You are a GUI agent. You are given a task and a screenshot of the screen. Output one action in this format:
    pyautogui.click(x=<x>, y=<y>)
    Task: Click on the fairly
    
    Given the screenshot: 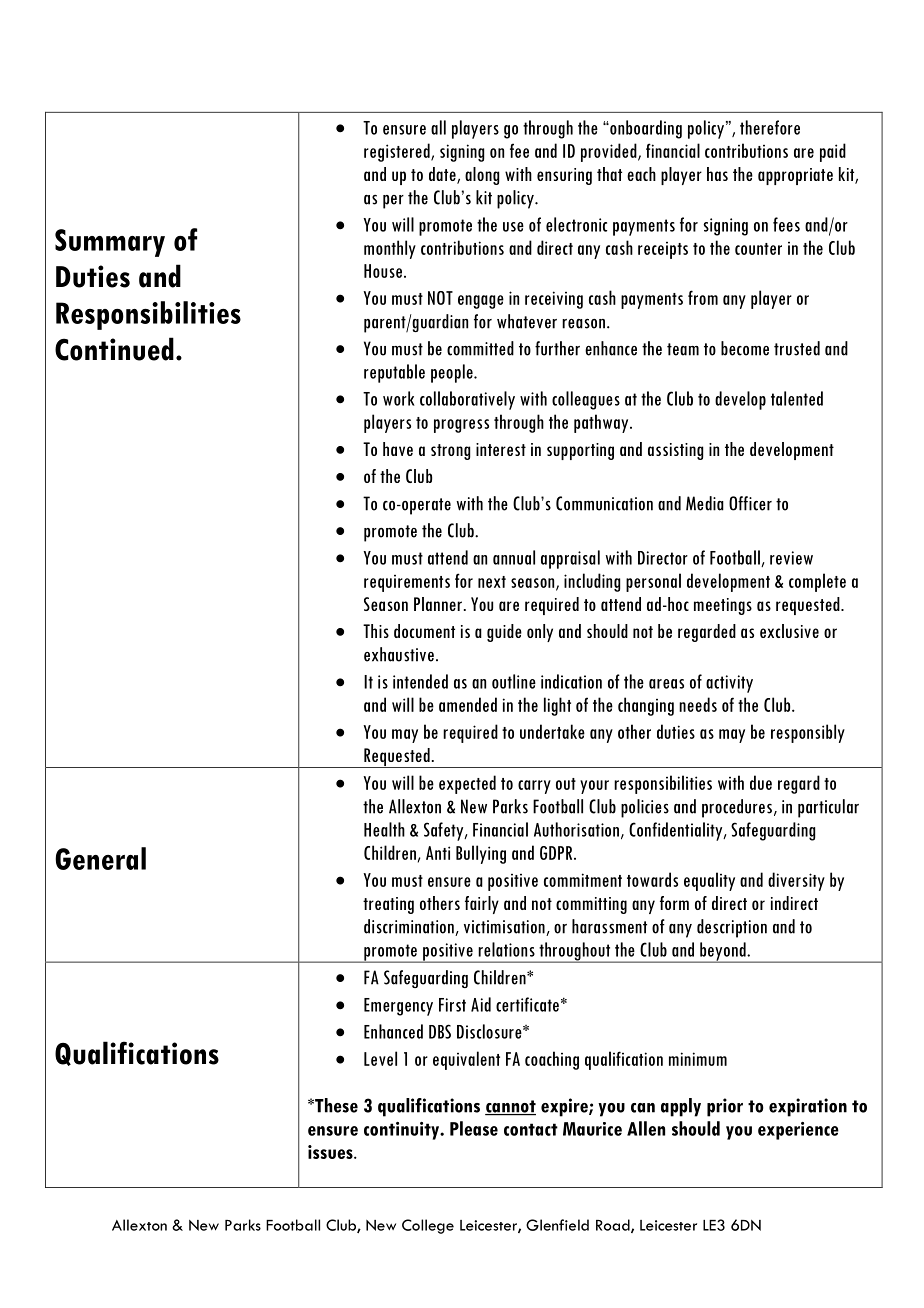 What is the action you would take?
    pyautogui.click(x=482, y=905)
